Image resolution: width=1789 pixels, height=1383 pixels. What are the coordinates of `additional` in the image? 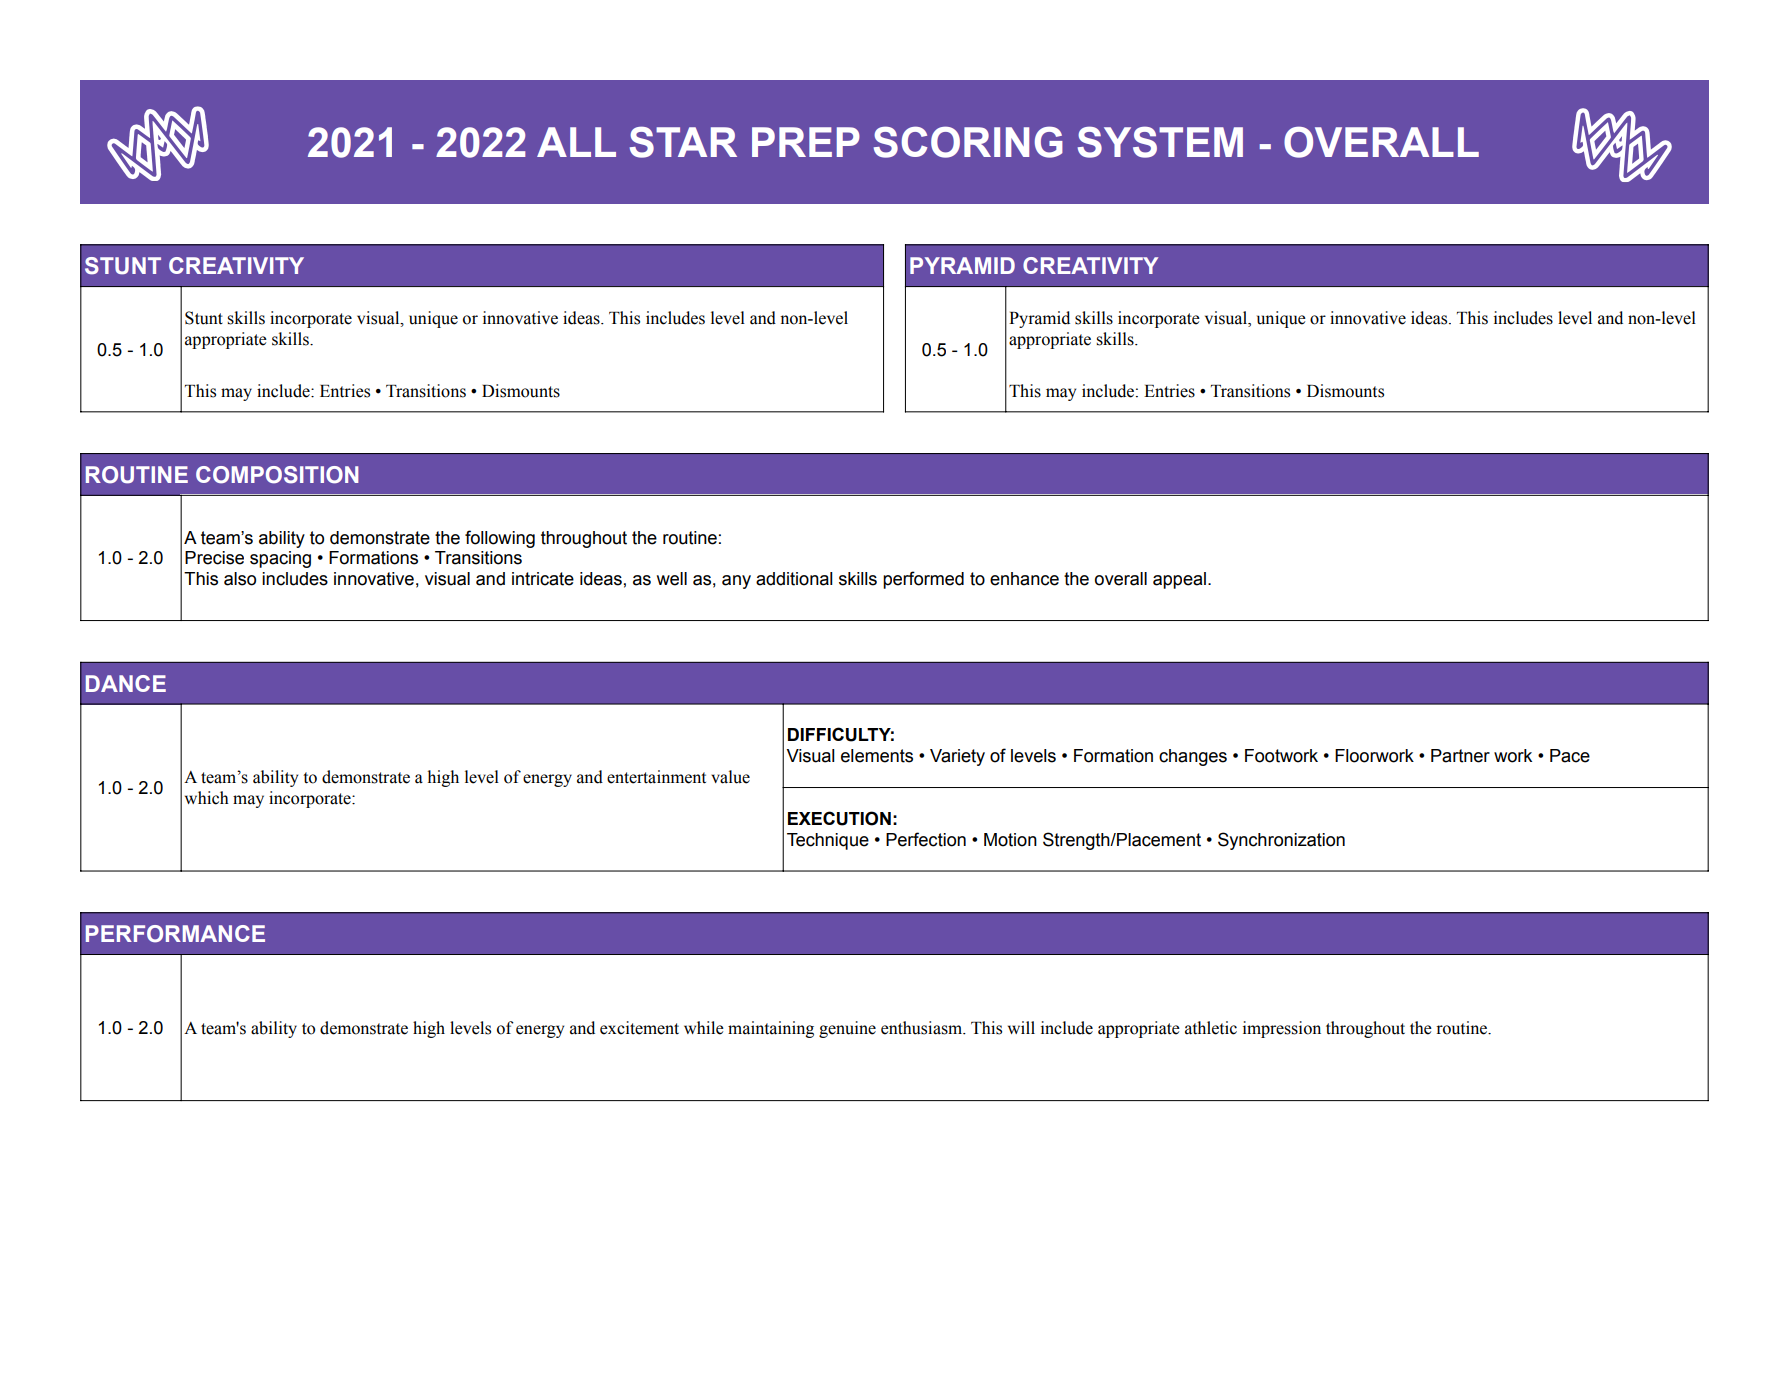 It's located at (794, 579).
